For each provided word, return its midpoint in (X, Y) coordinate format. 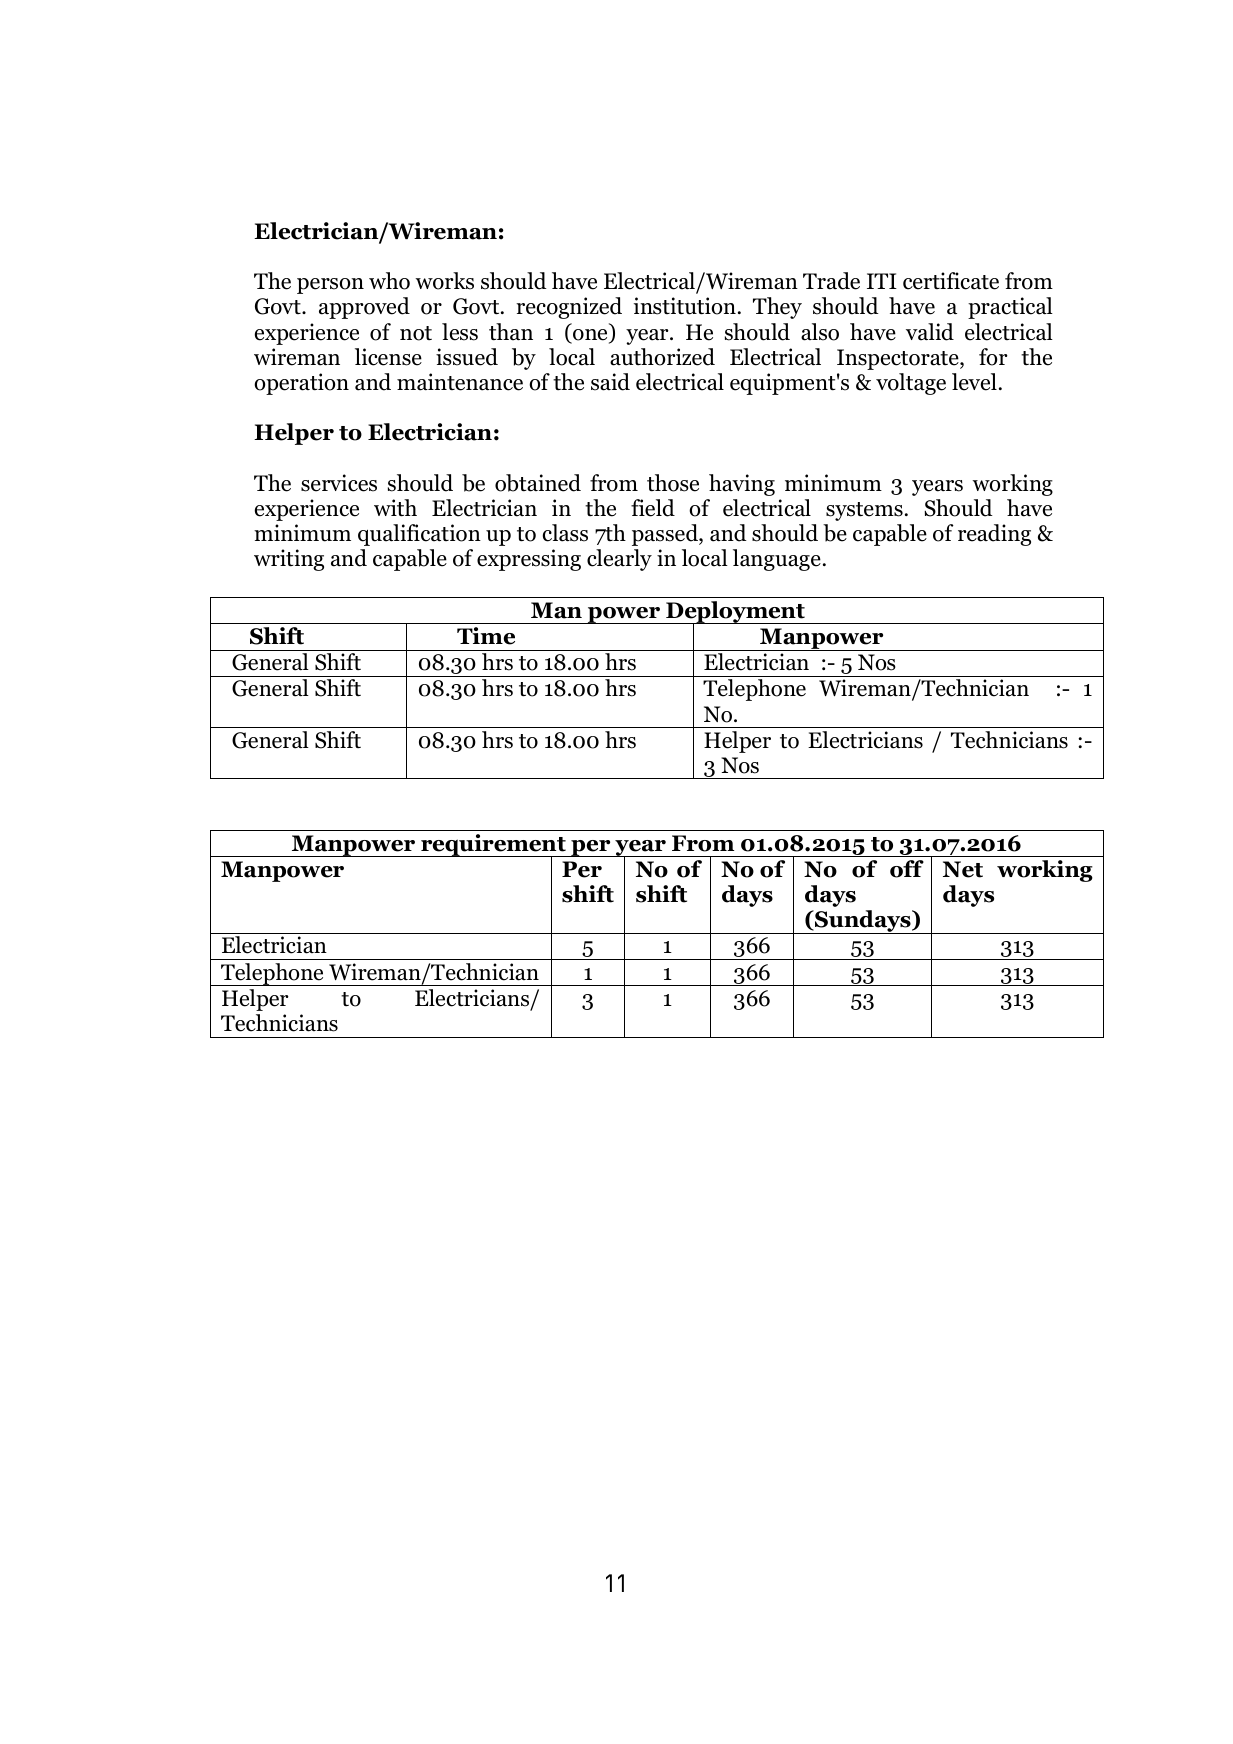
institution (685, 306)
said (610, 382)
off (907, 869)
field (653, 508)
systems (864, 511)
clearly (619, 560)
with (395, 508)
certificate (951, 281)
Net (963, 869)
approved (364, 308)
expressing (529, 560)
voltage (911, 384)
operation (301, 384)
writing (289, 560)
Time (486, 636)
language (777, 560)
